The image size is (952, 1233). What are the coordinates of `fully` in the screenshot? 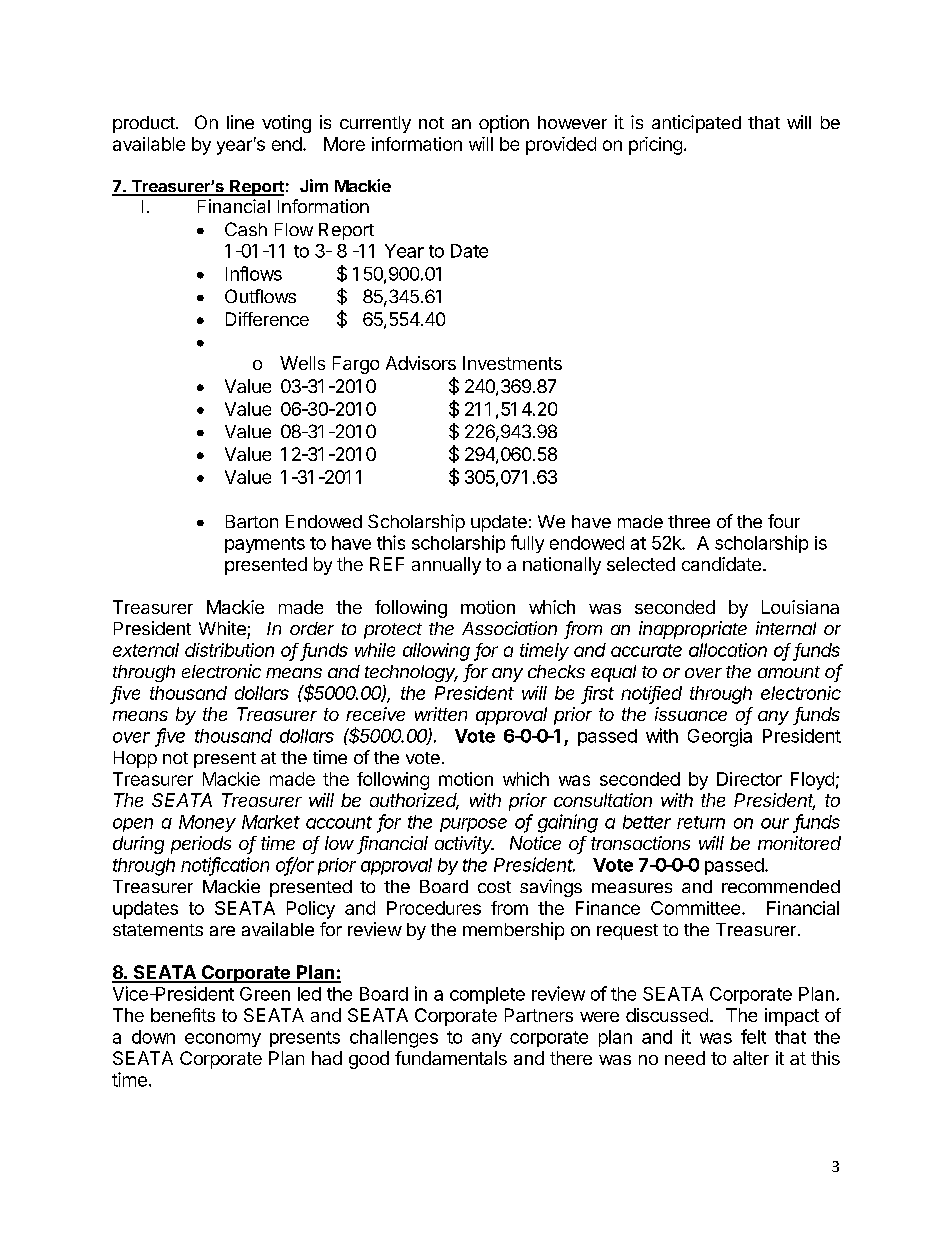 It's located at (527, 544).
